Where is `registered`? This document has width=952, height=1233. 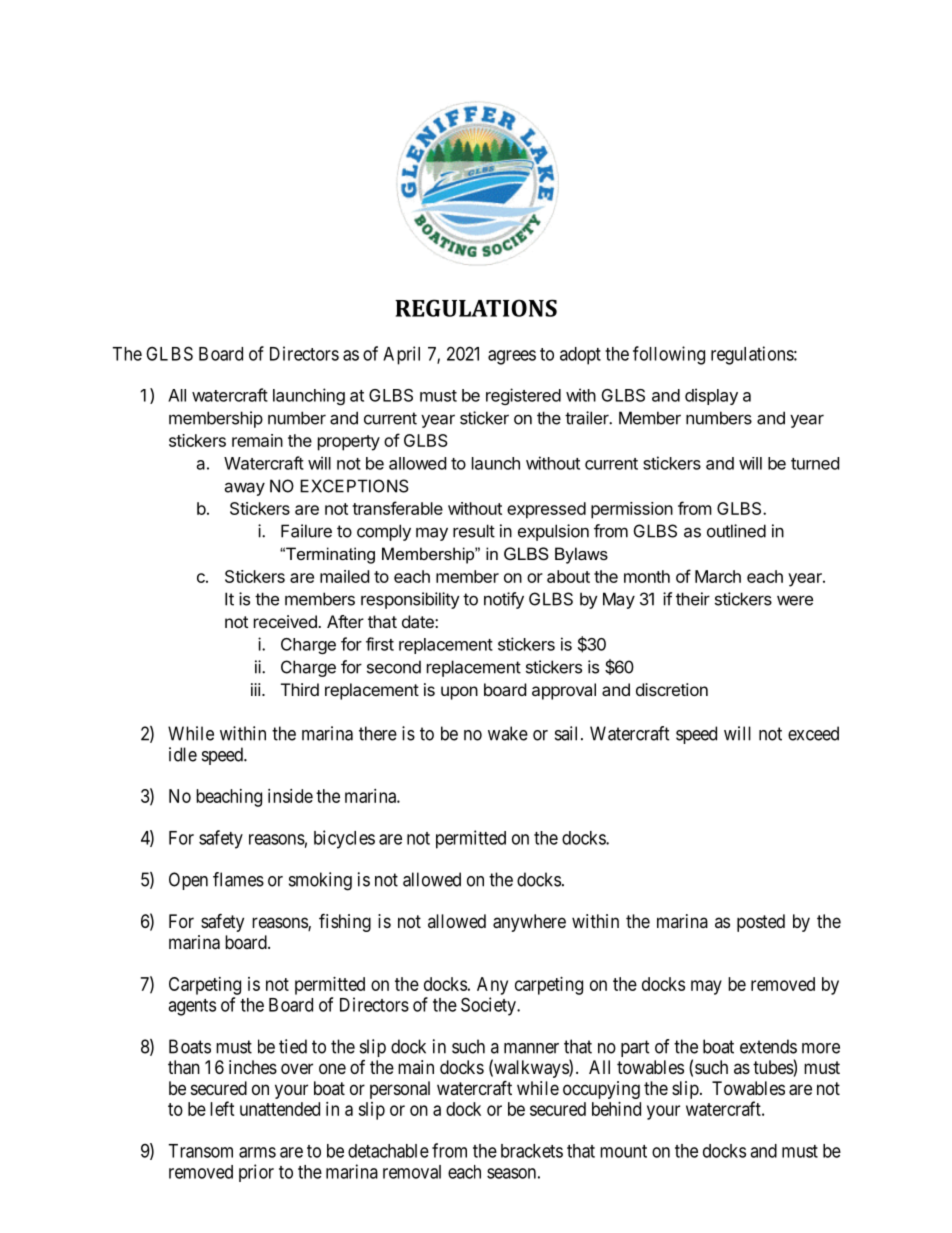 registered is located at coordinates (523, 396).
